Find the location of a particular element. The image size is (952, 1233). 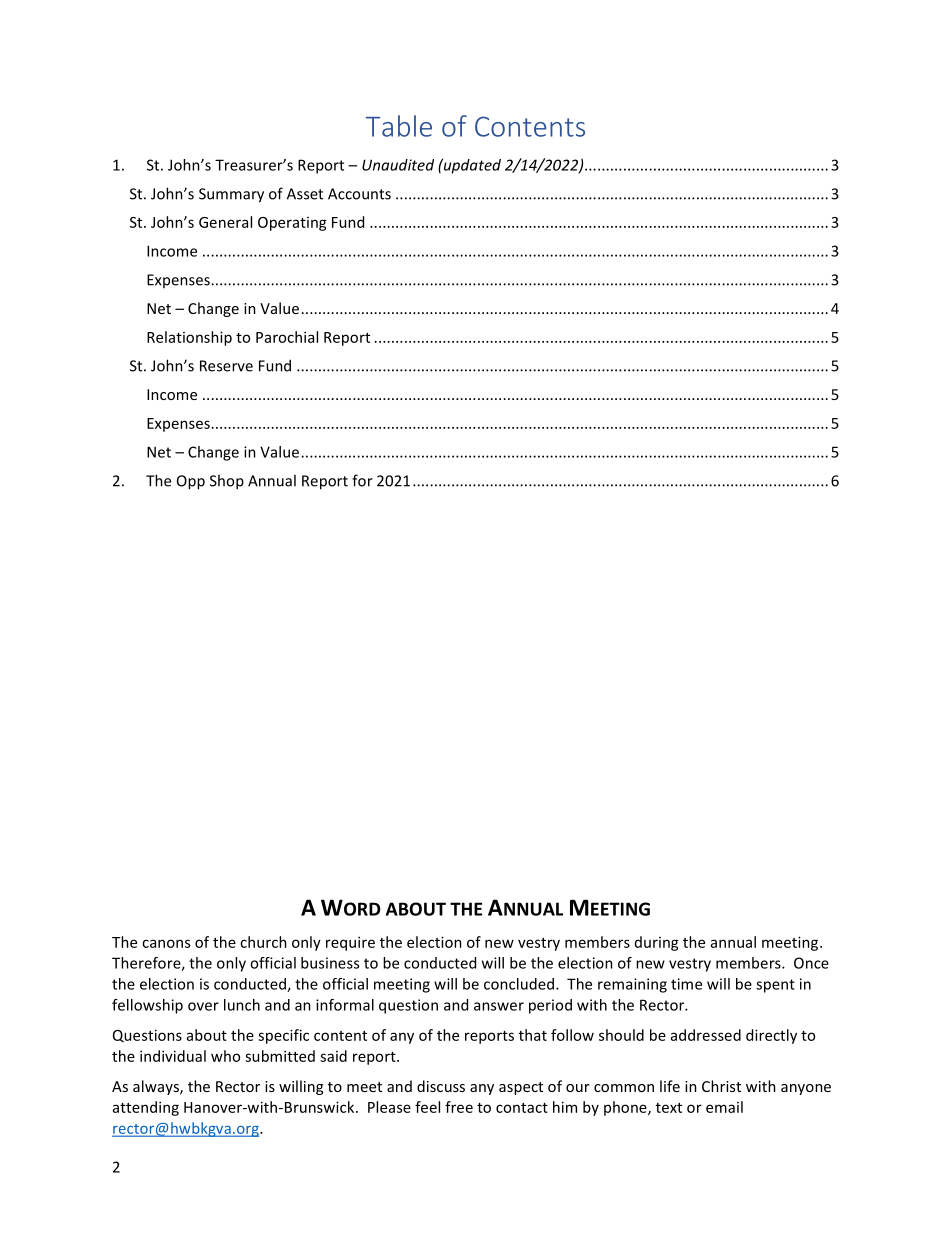

during is located at coordinates (657, 943).
